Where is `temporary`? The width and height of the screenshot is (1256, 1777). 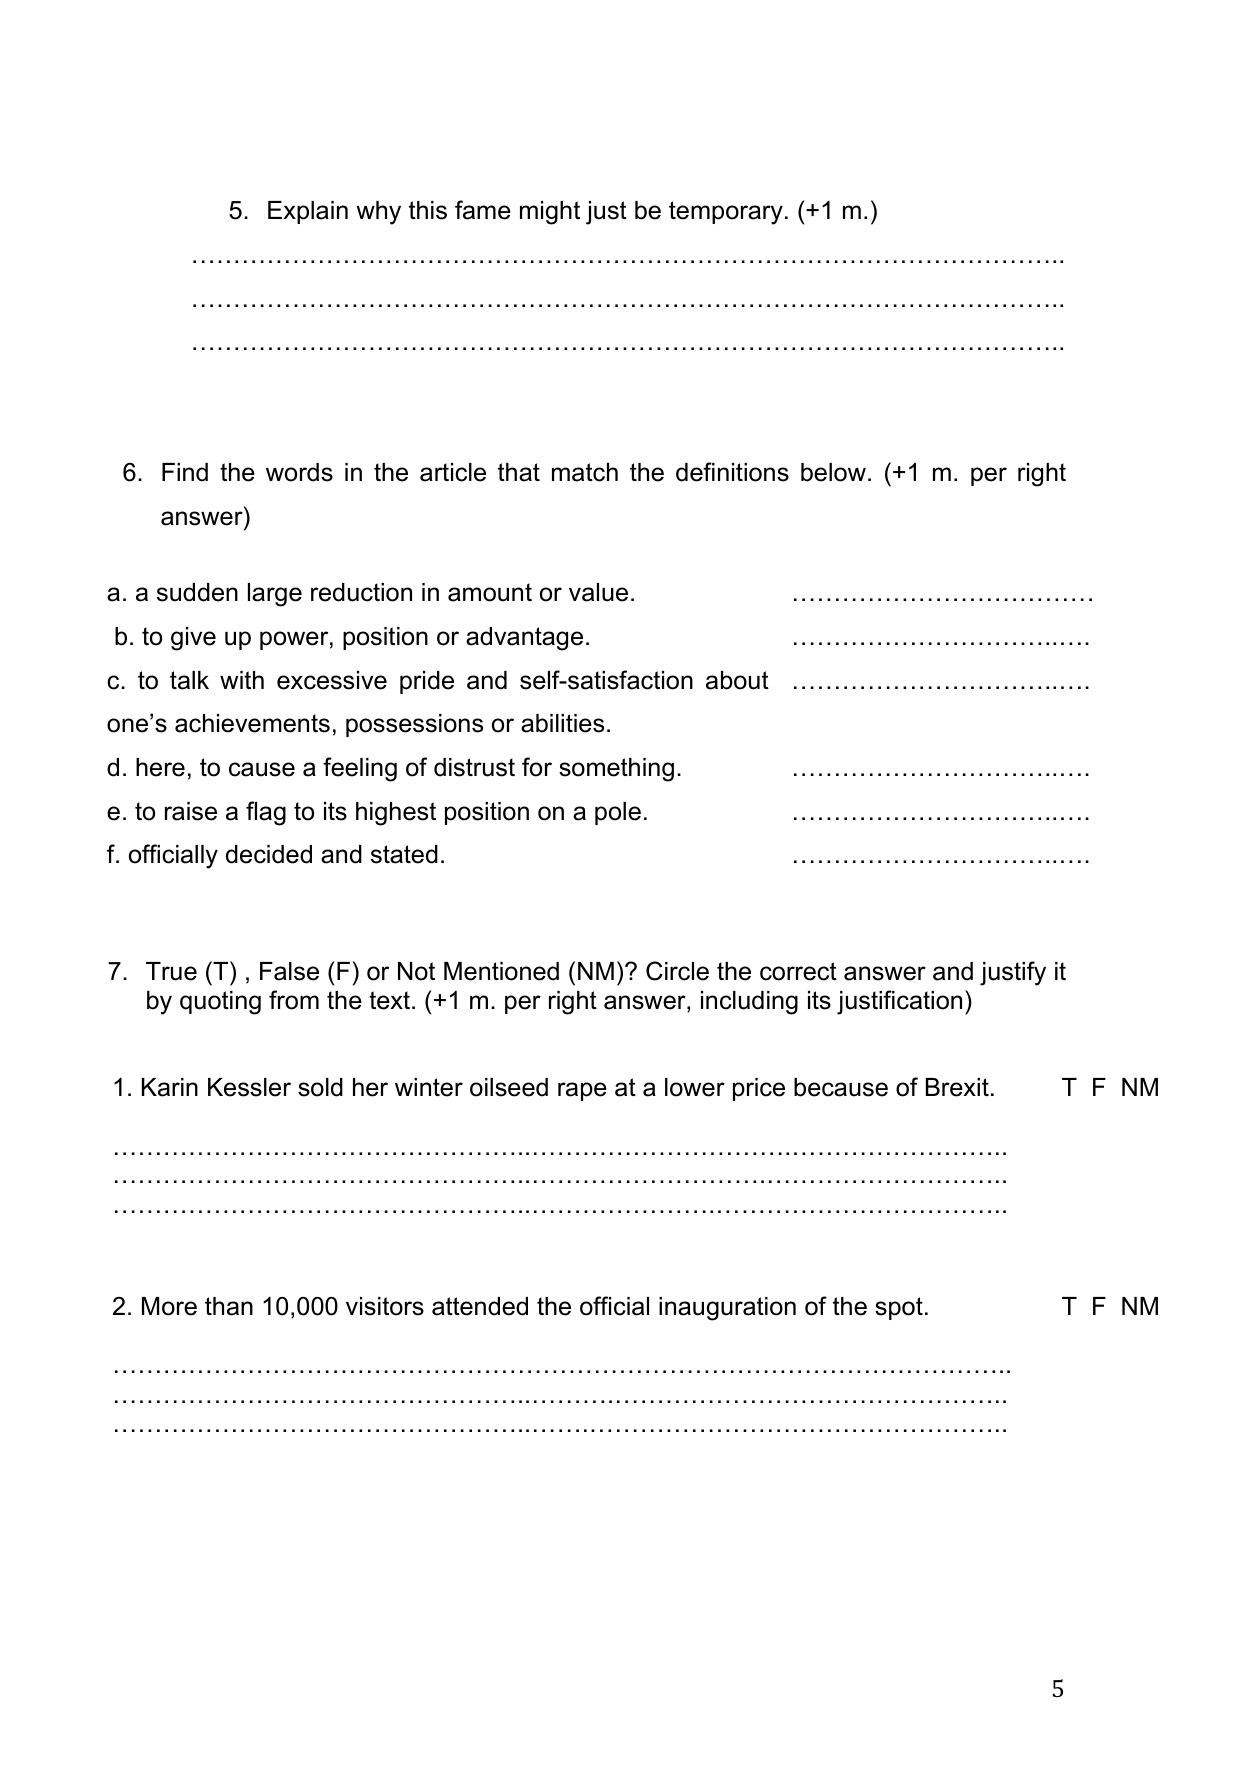 temporary is located at coordinates (726, 213).
